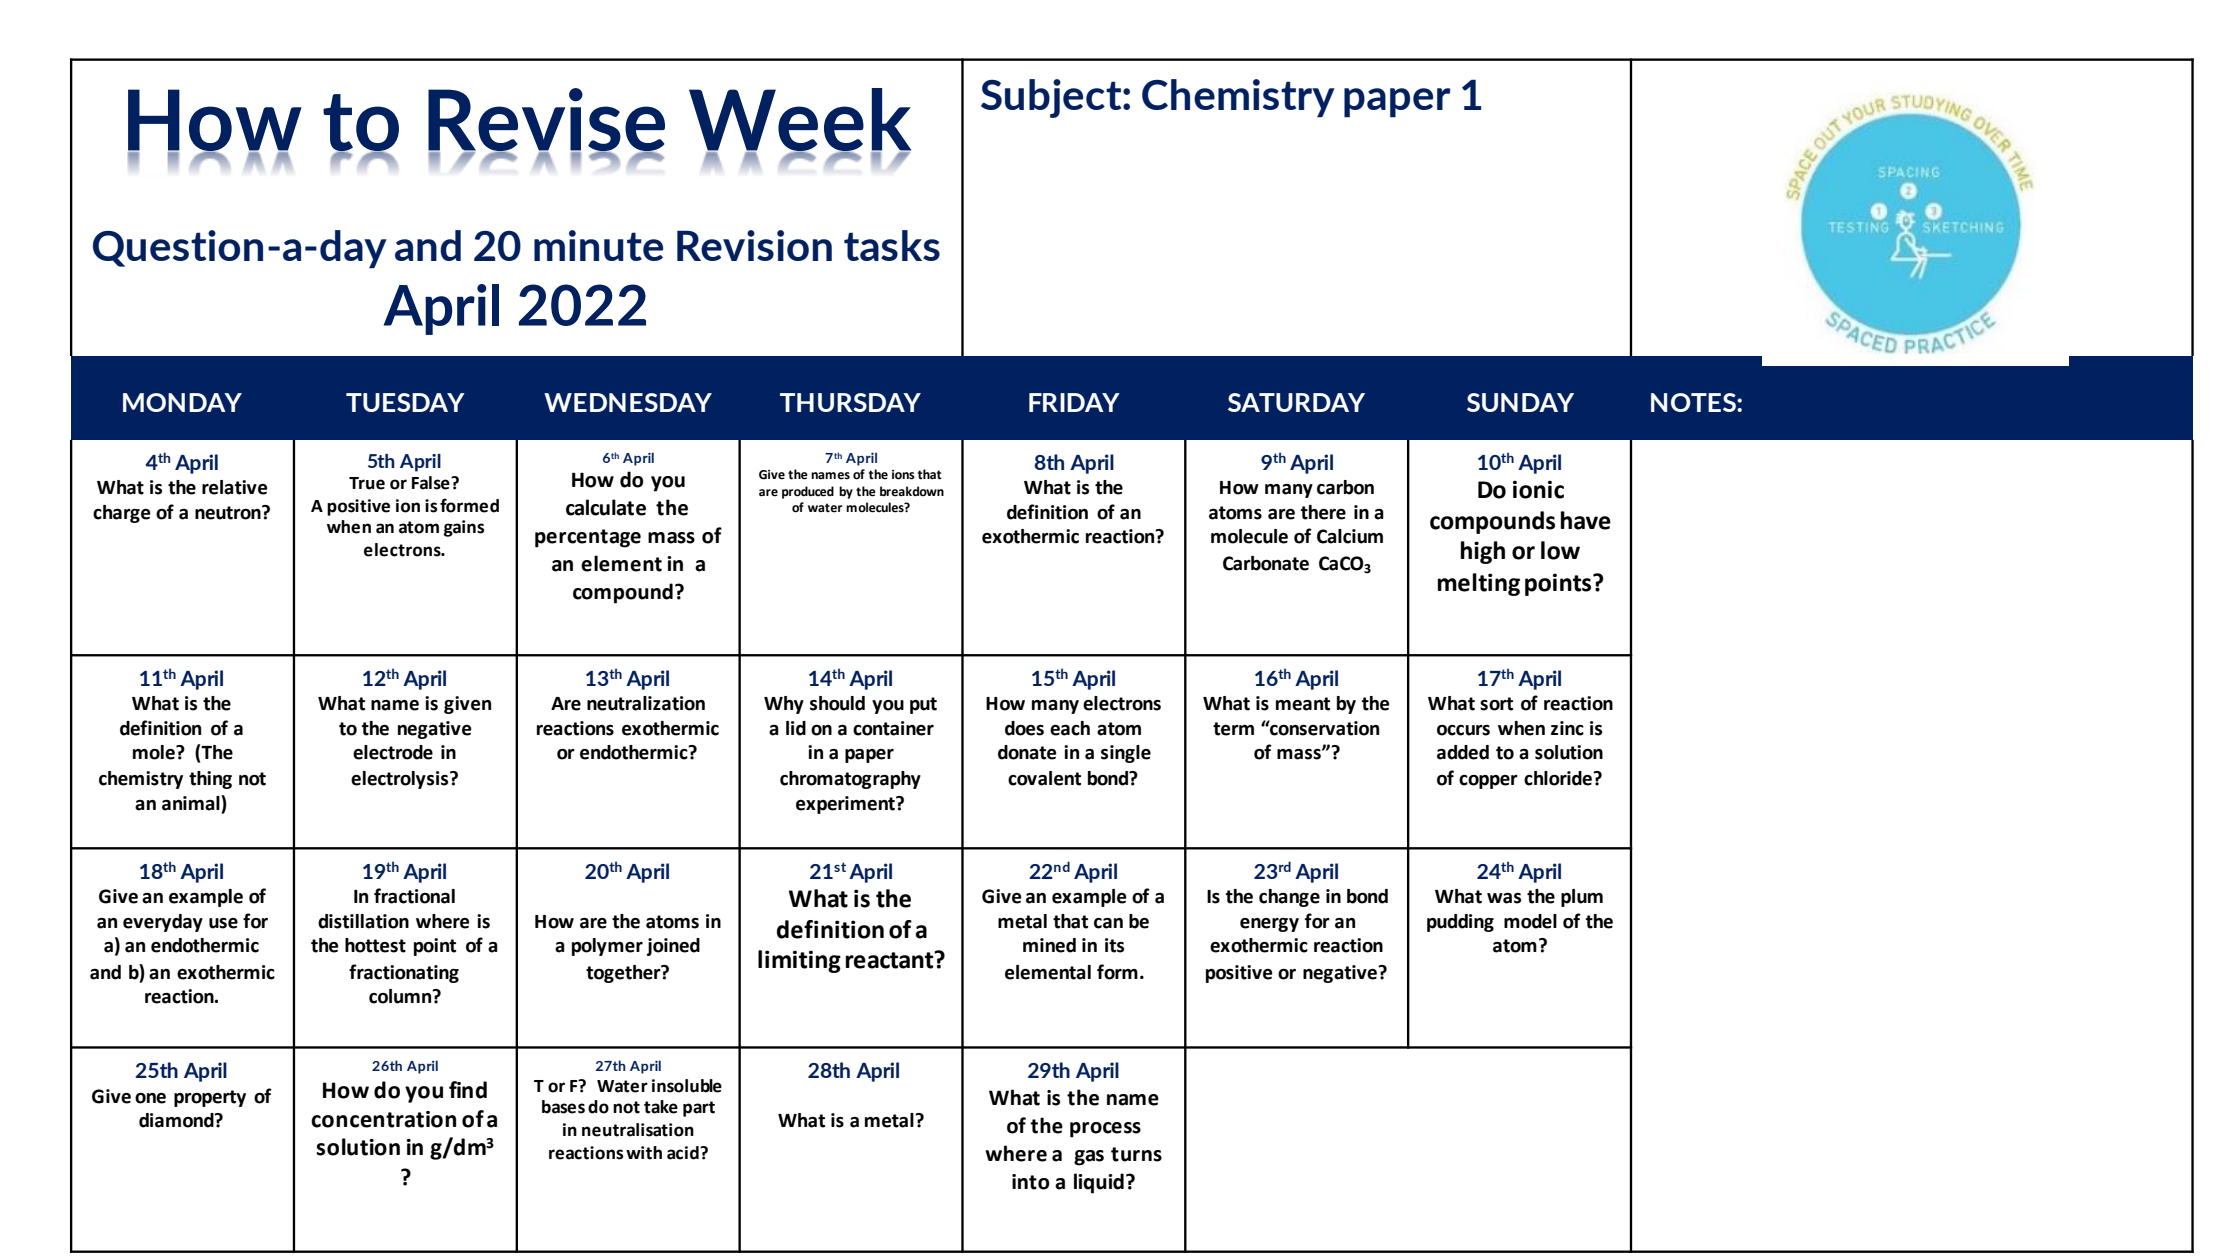  I want to click on reactant, so click(891, 960).
